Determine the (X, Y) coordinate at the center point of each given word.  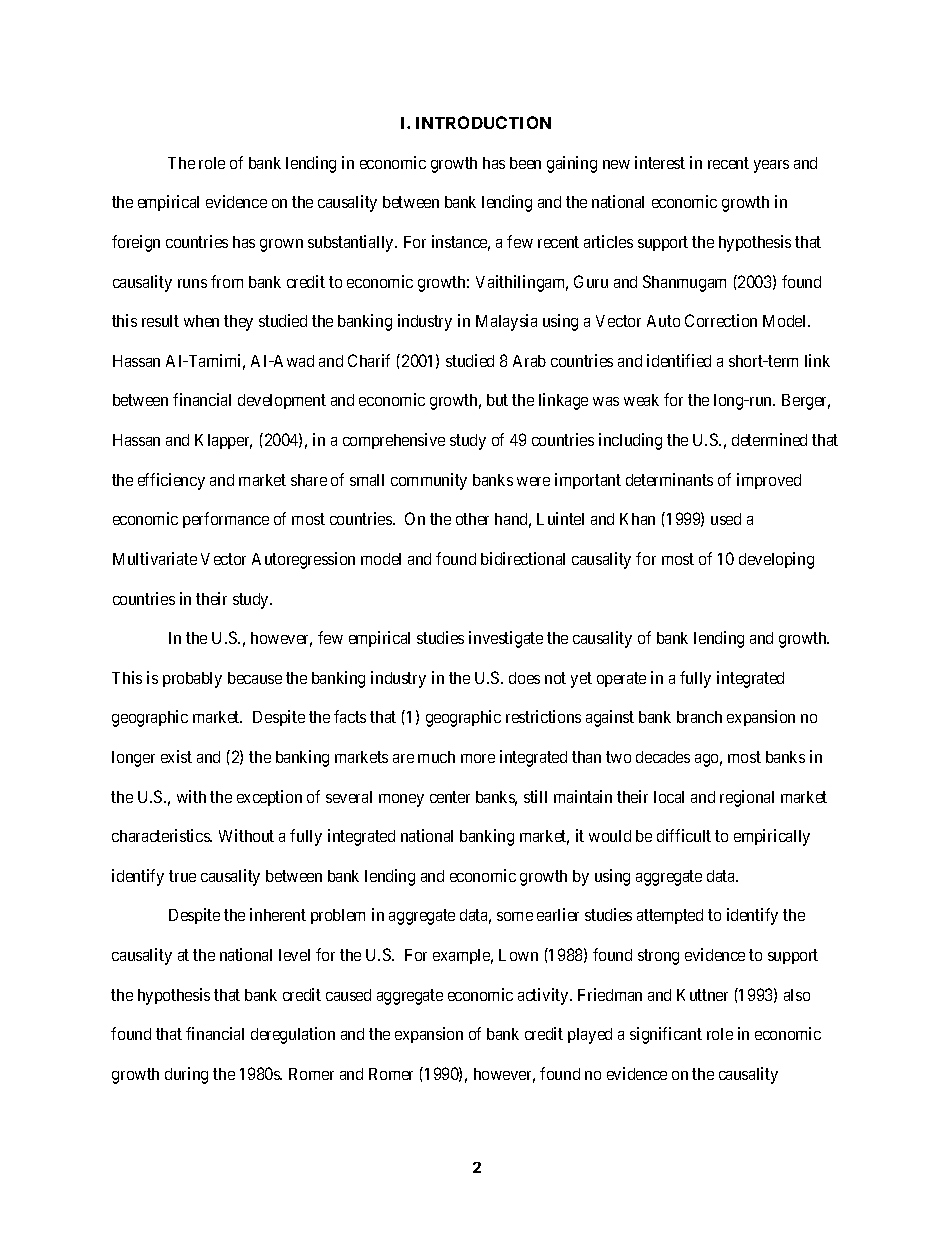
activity (544, 996)
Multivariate (155, 558)
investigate (506, 639)
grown (281, 245)
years (771, 166)
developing (776, 560)
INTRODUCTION (483, 122)
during (186, 1075)
